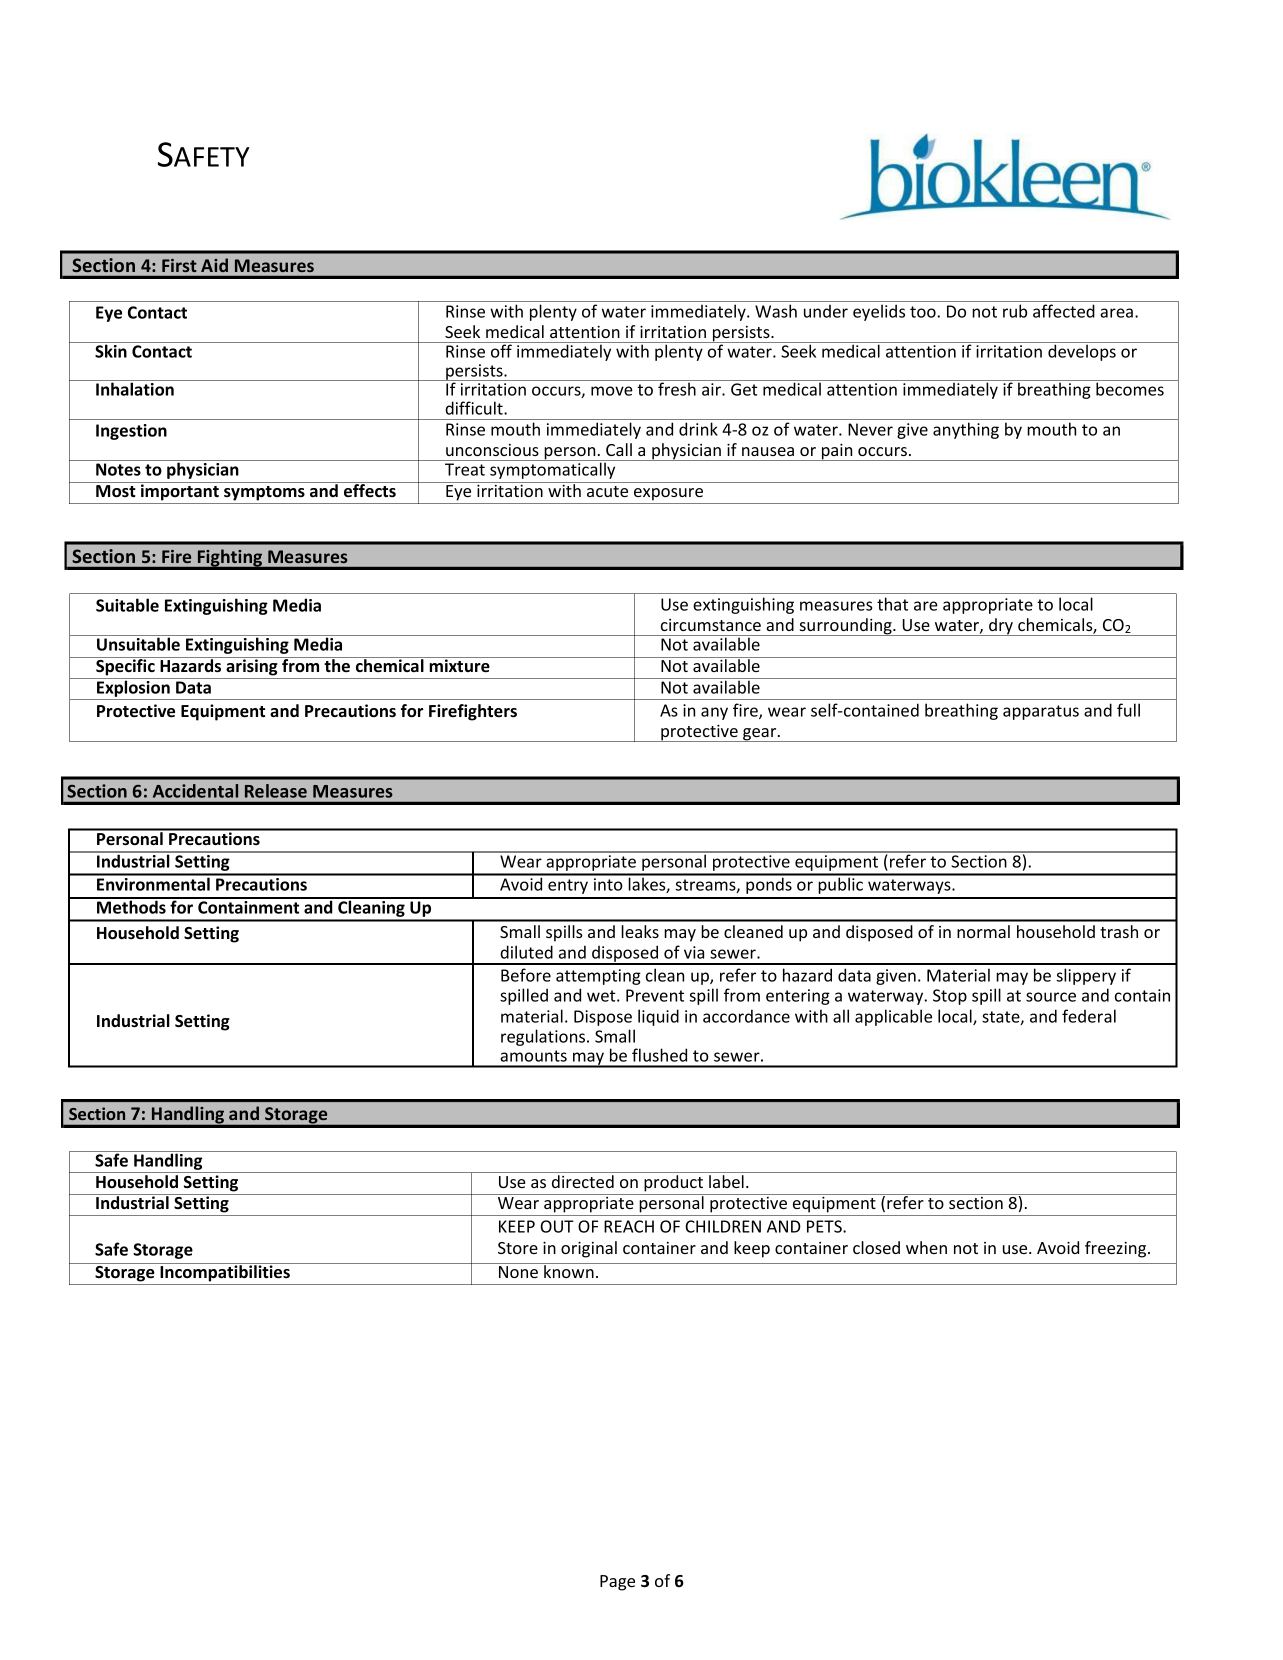  Describe the element at coordinates (1001, 627) in the page. I see `dry` at that location.
